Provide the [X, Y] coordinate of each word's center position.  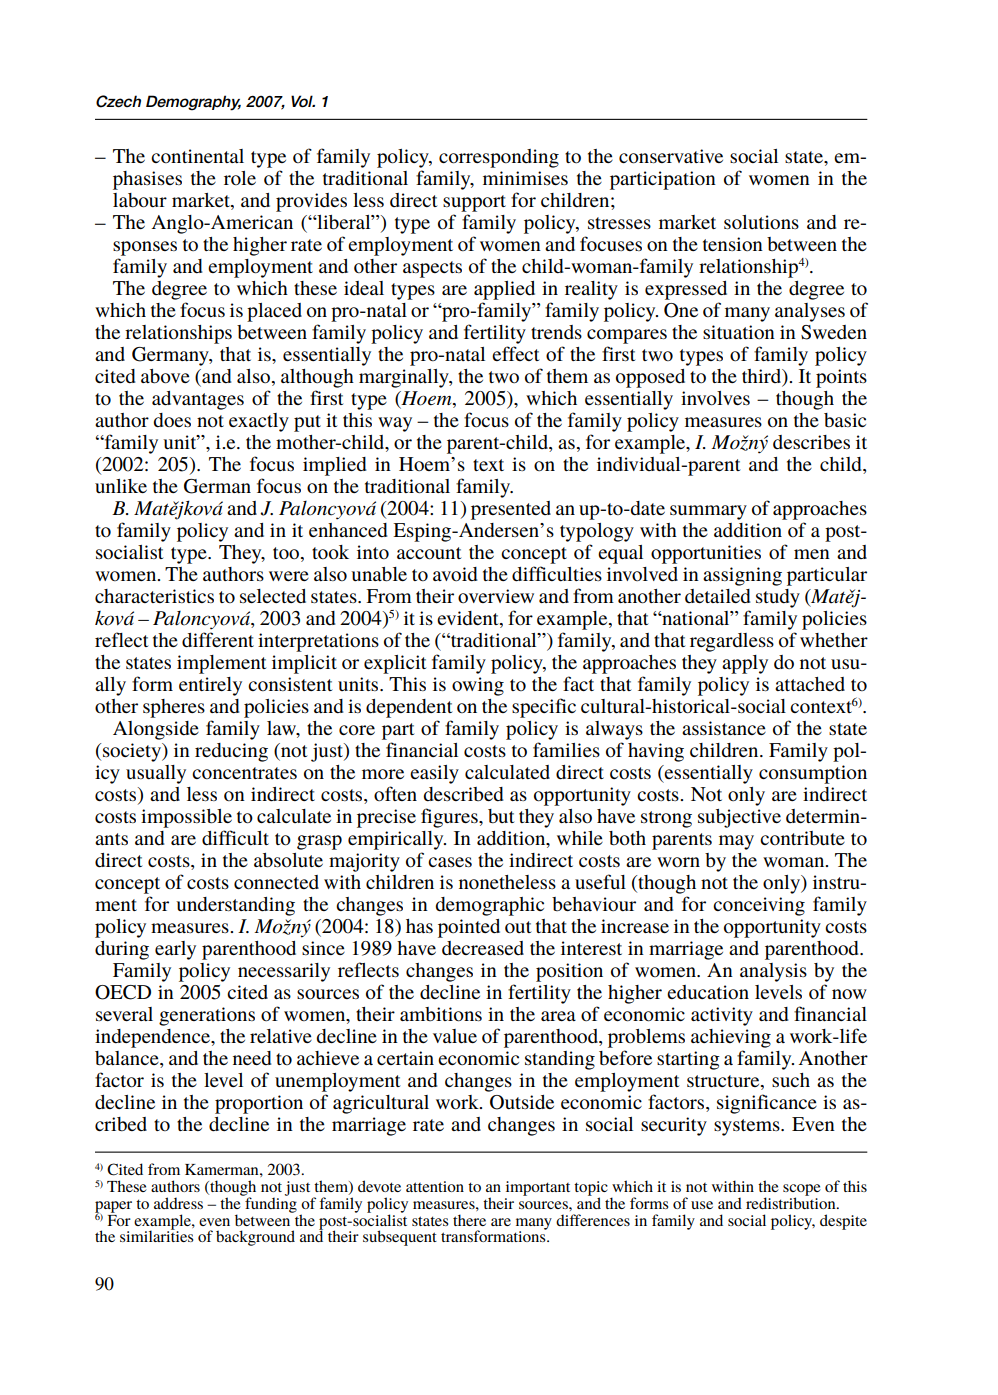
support [474, 203]
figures [450, 818]
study [778, 598]
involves [715, 398]
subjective [739, 818]
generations [207, 1016]
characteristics [154, 596]
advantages [198, 400]
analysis [773, 972]
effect [515, 353]
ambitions [441, 1014]
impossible [186, 818]
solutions [761, 222]
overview [496, 596]
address [178, 1203]
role [240, 178]
